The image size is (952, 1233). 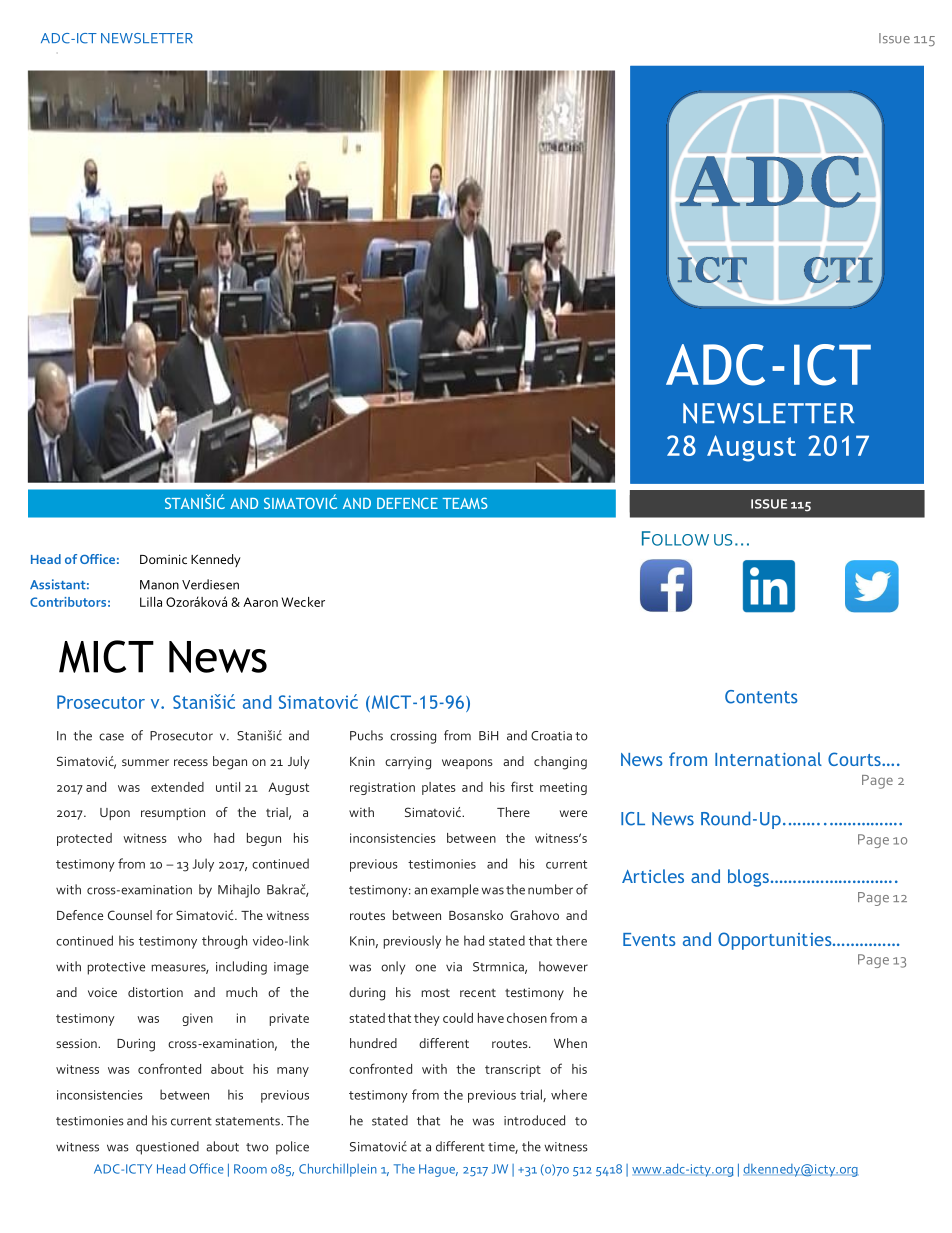 I want to click on TEAMS, so click(x=465, y=503).
